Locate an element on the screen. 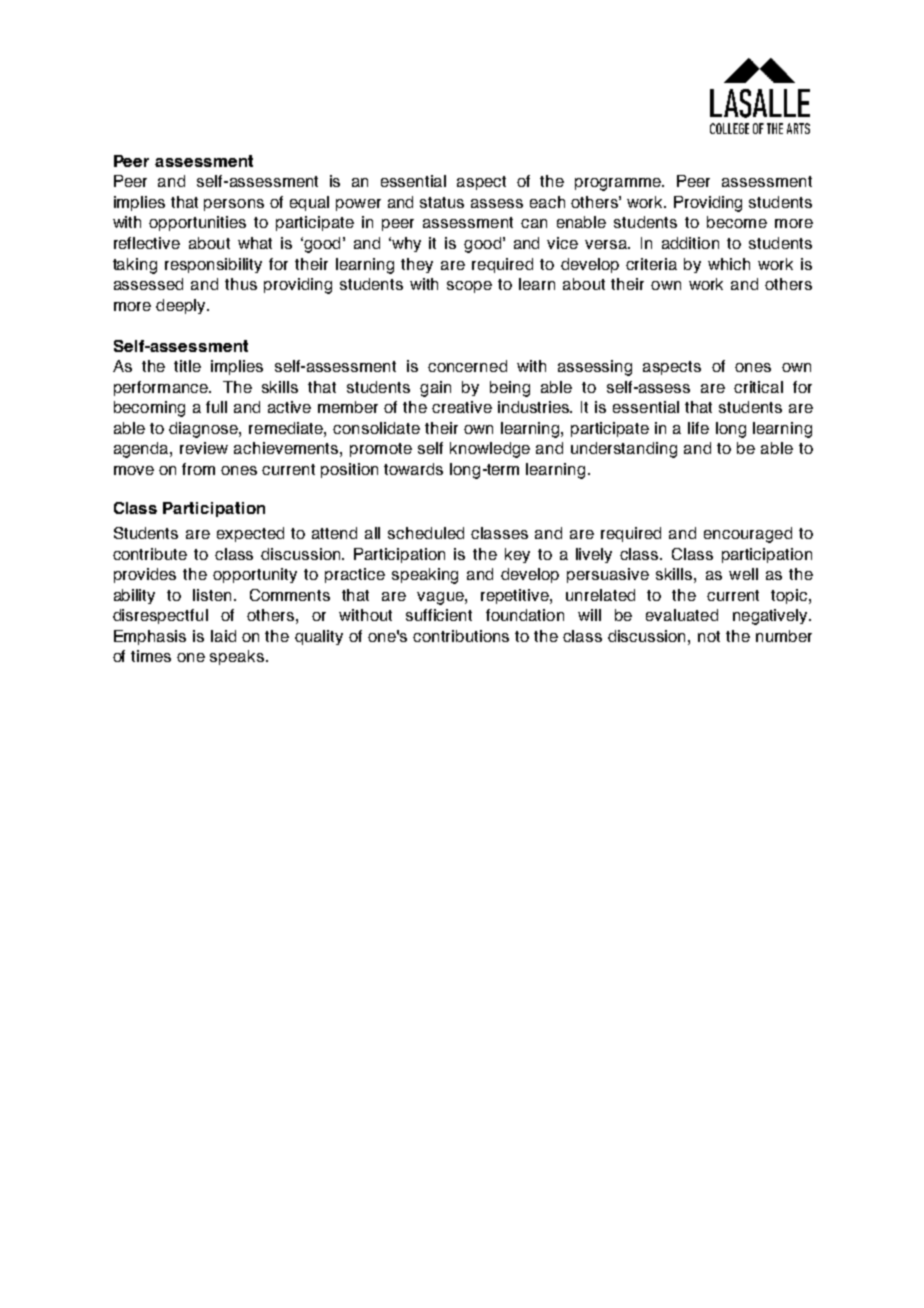 The image size is (924, 1308). status is located at coordinates (442, 202).
